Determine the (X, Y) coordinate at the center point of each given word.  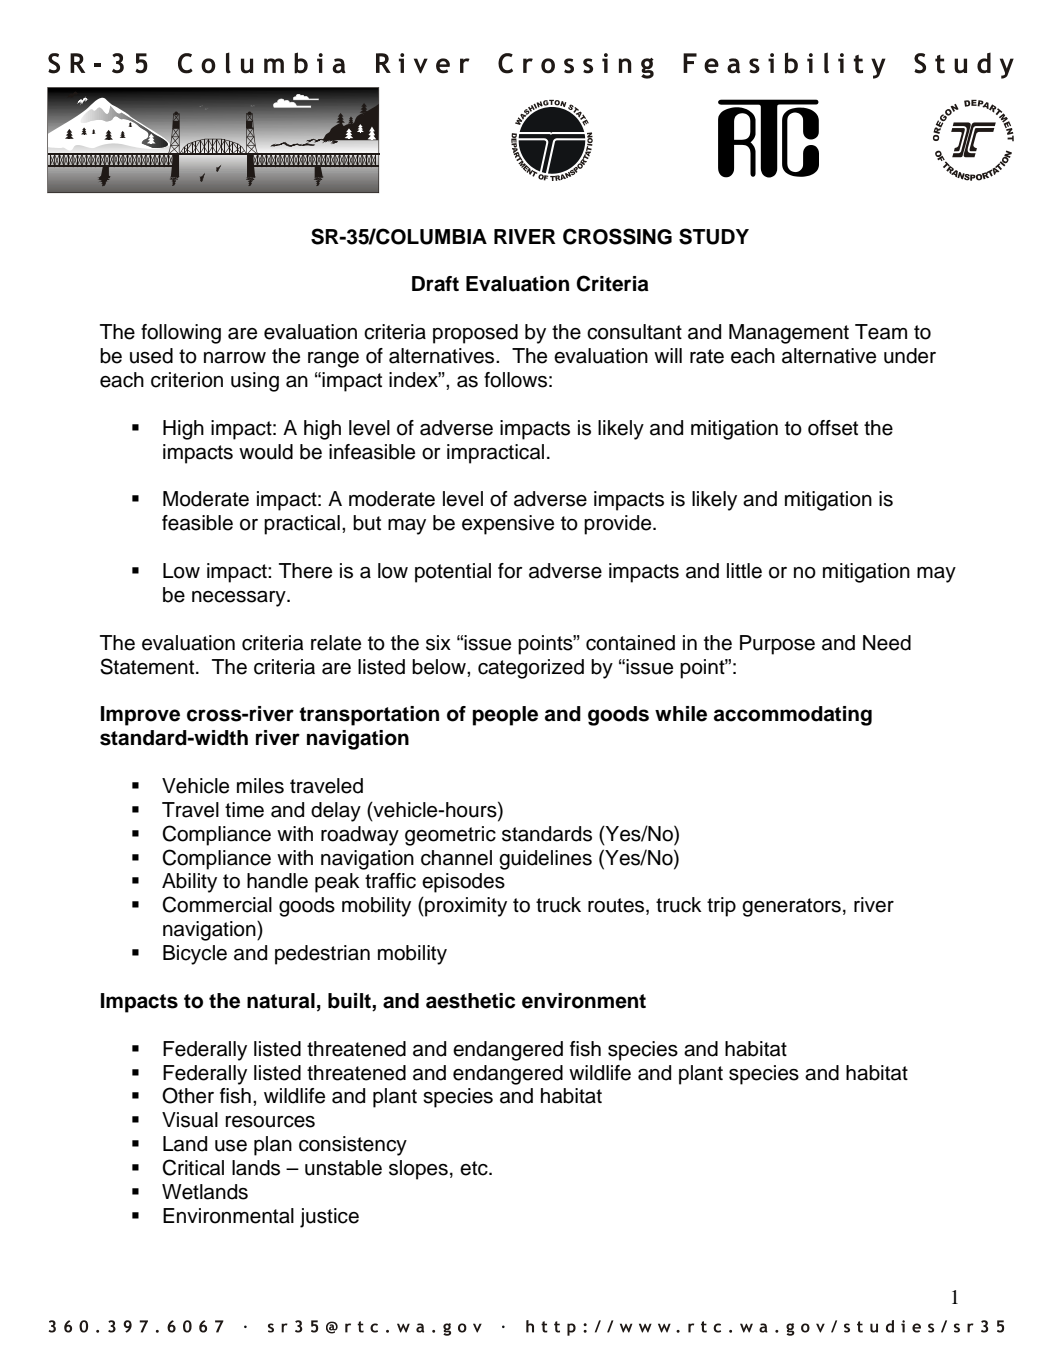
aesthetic (470, 1001)
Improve (140, 716)
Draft (435, 284)
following (181, 334)
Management (789, 334)
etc (475, 1168)
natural (281, 1001)
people (505, 716)
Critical (193, 1167)
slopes (418, 1170)
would (266, 452)
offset (833, 428)
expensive (508, 525)
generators (791, 907)
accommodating (793, 716)
